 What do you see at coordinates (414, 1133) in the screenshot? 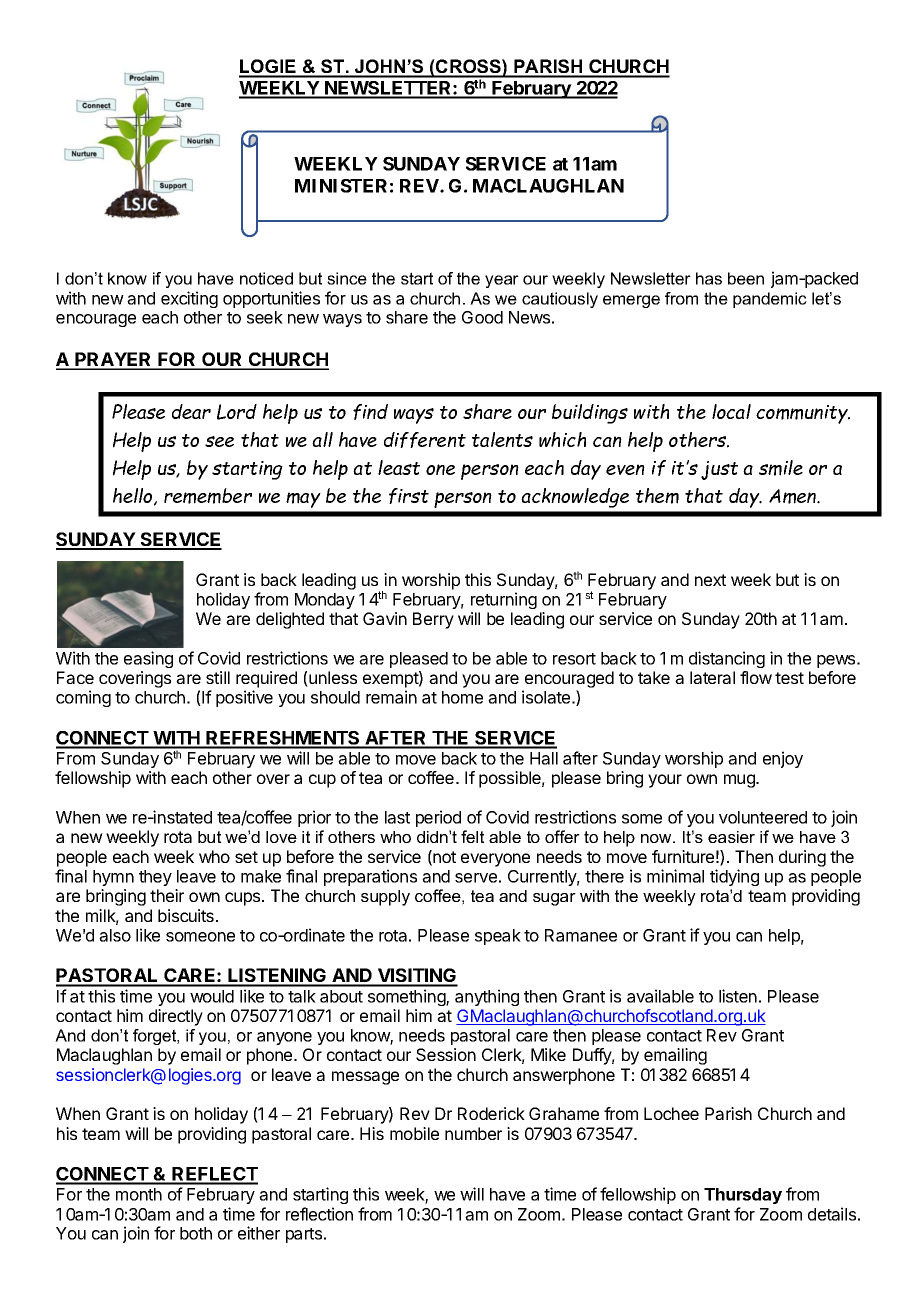
I see `mobile` at bounding box center [414, 1133].
